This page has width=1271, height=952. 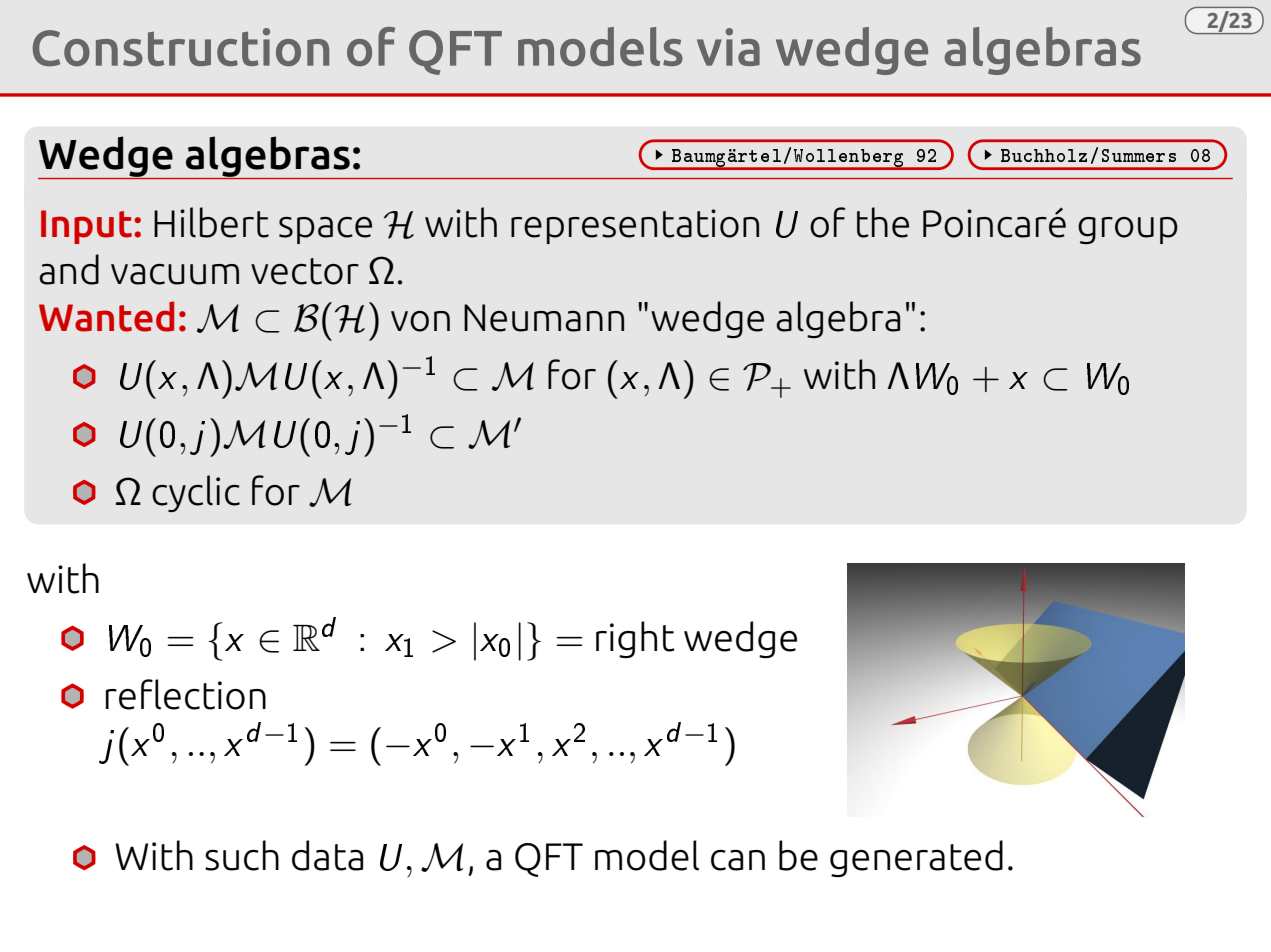 I want to click on right, so click(x=635, y=639).
